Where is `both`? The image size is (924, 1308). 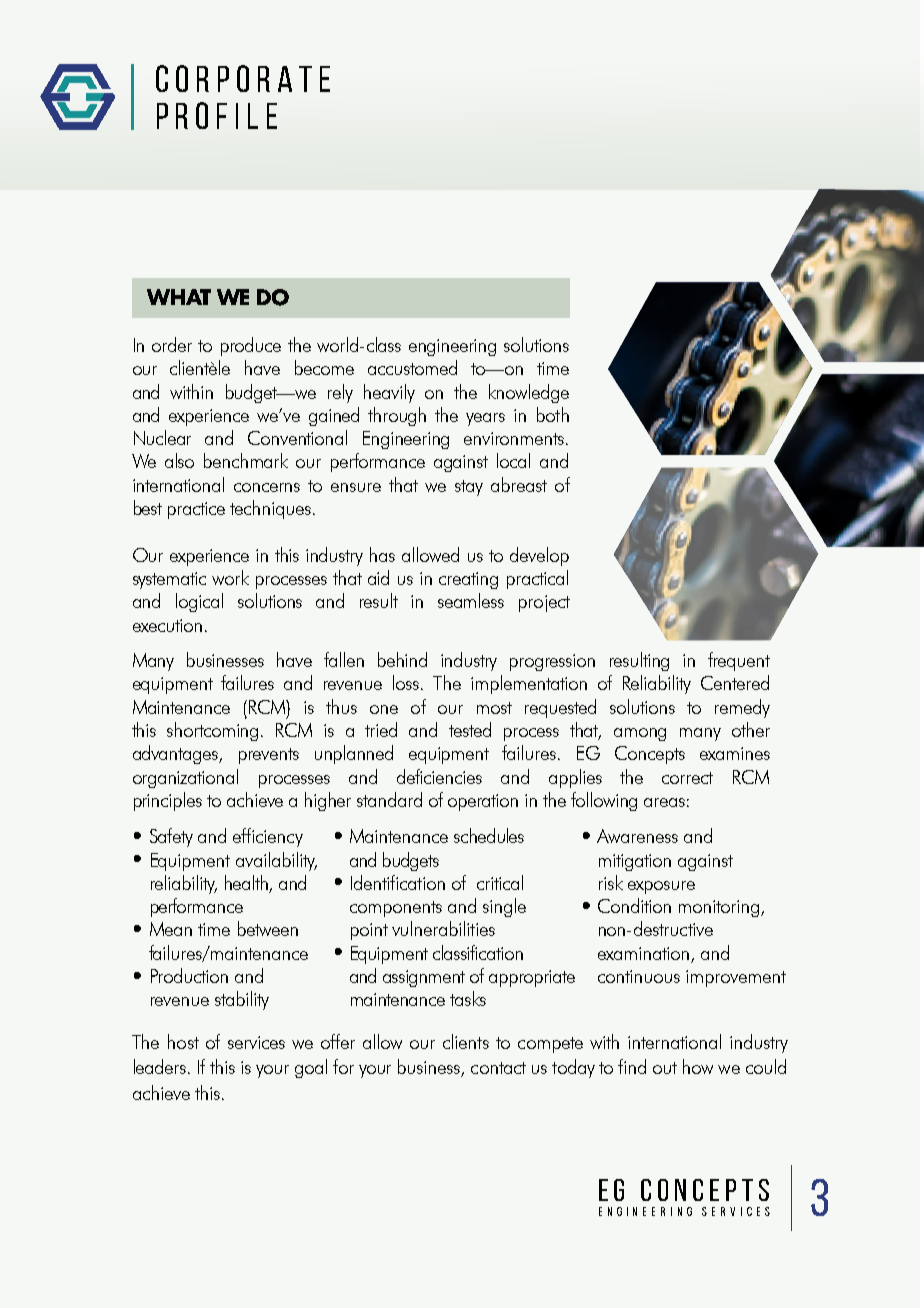
both is located at coordinates (553, 414).
